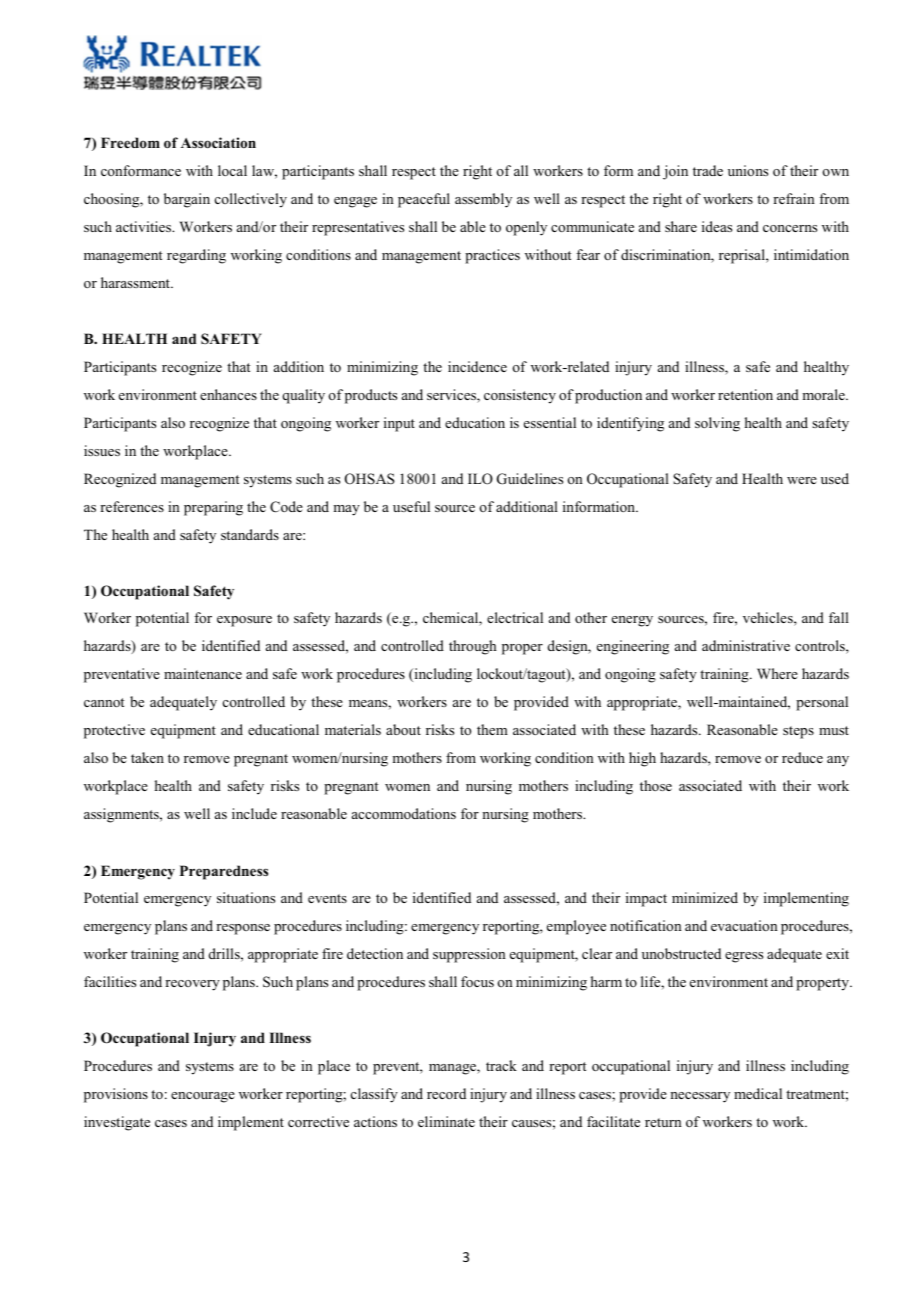 The height and width of the screenshot is (1308, 924). What do you see at coordinates (483, 200) in the screenshot?
I see `assembly` at bounding box center [483, 200].
